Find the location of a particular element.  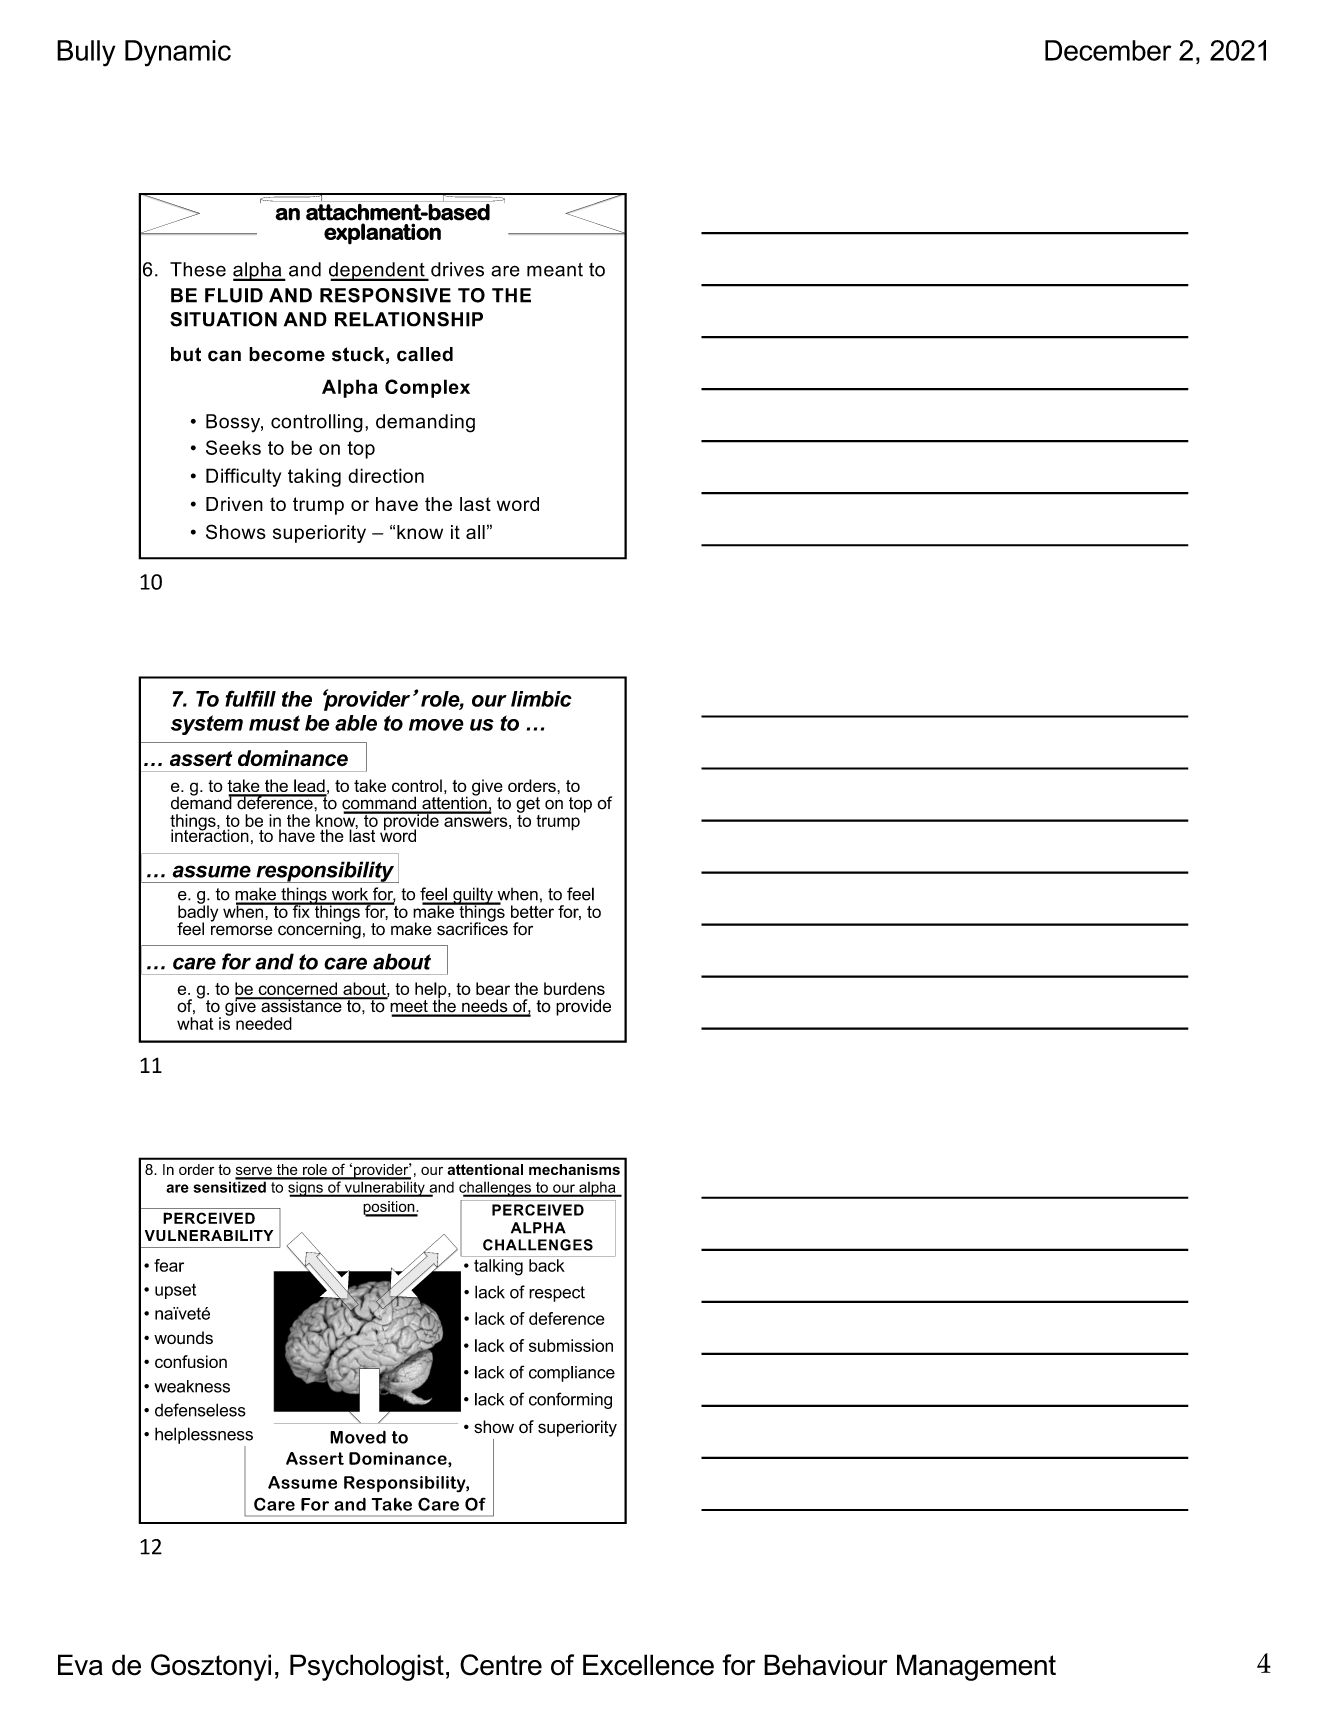

burdens is located at coordinates (574, 988).
